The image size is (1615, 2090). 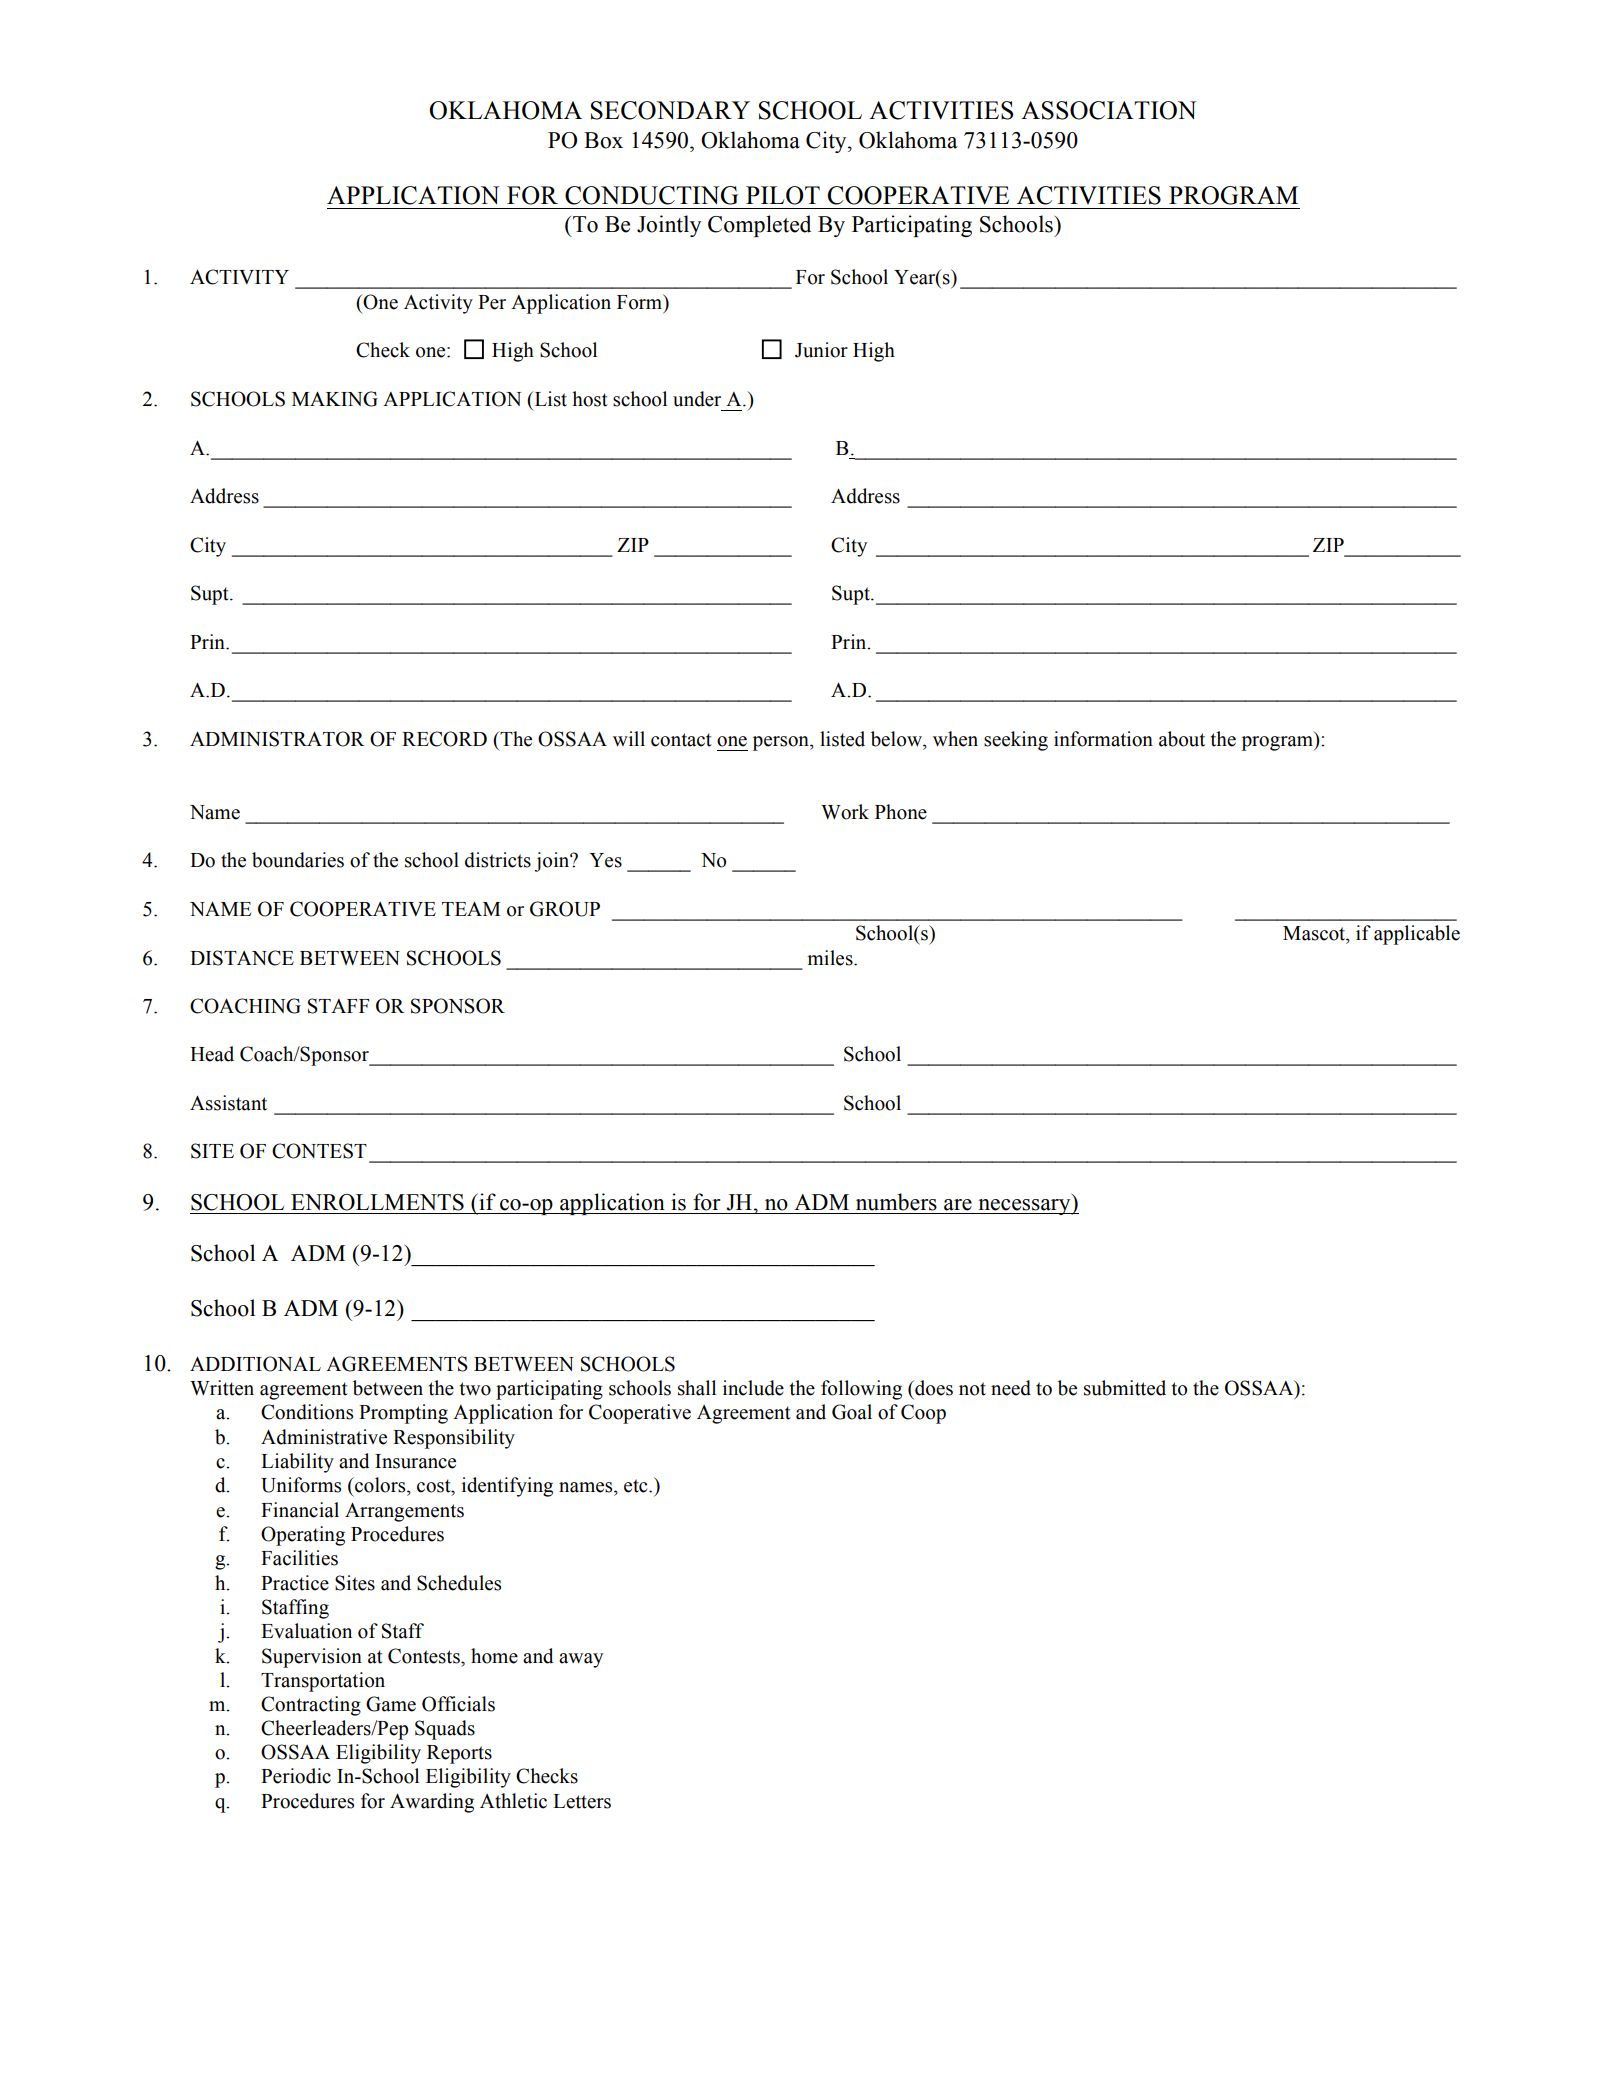 I want to click on Box, so click(x=603, y=140).
